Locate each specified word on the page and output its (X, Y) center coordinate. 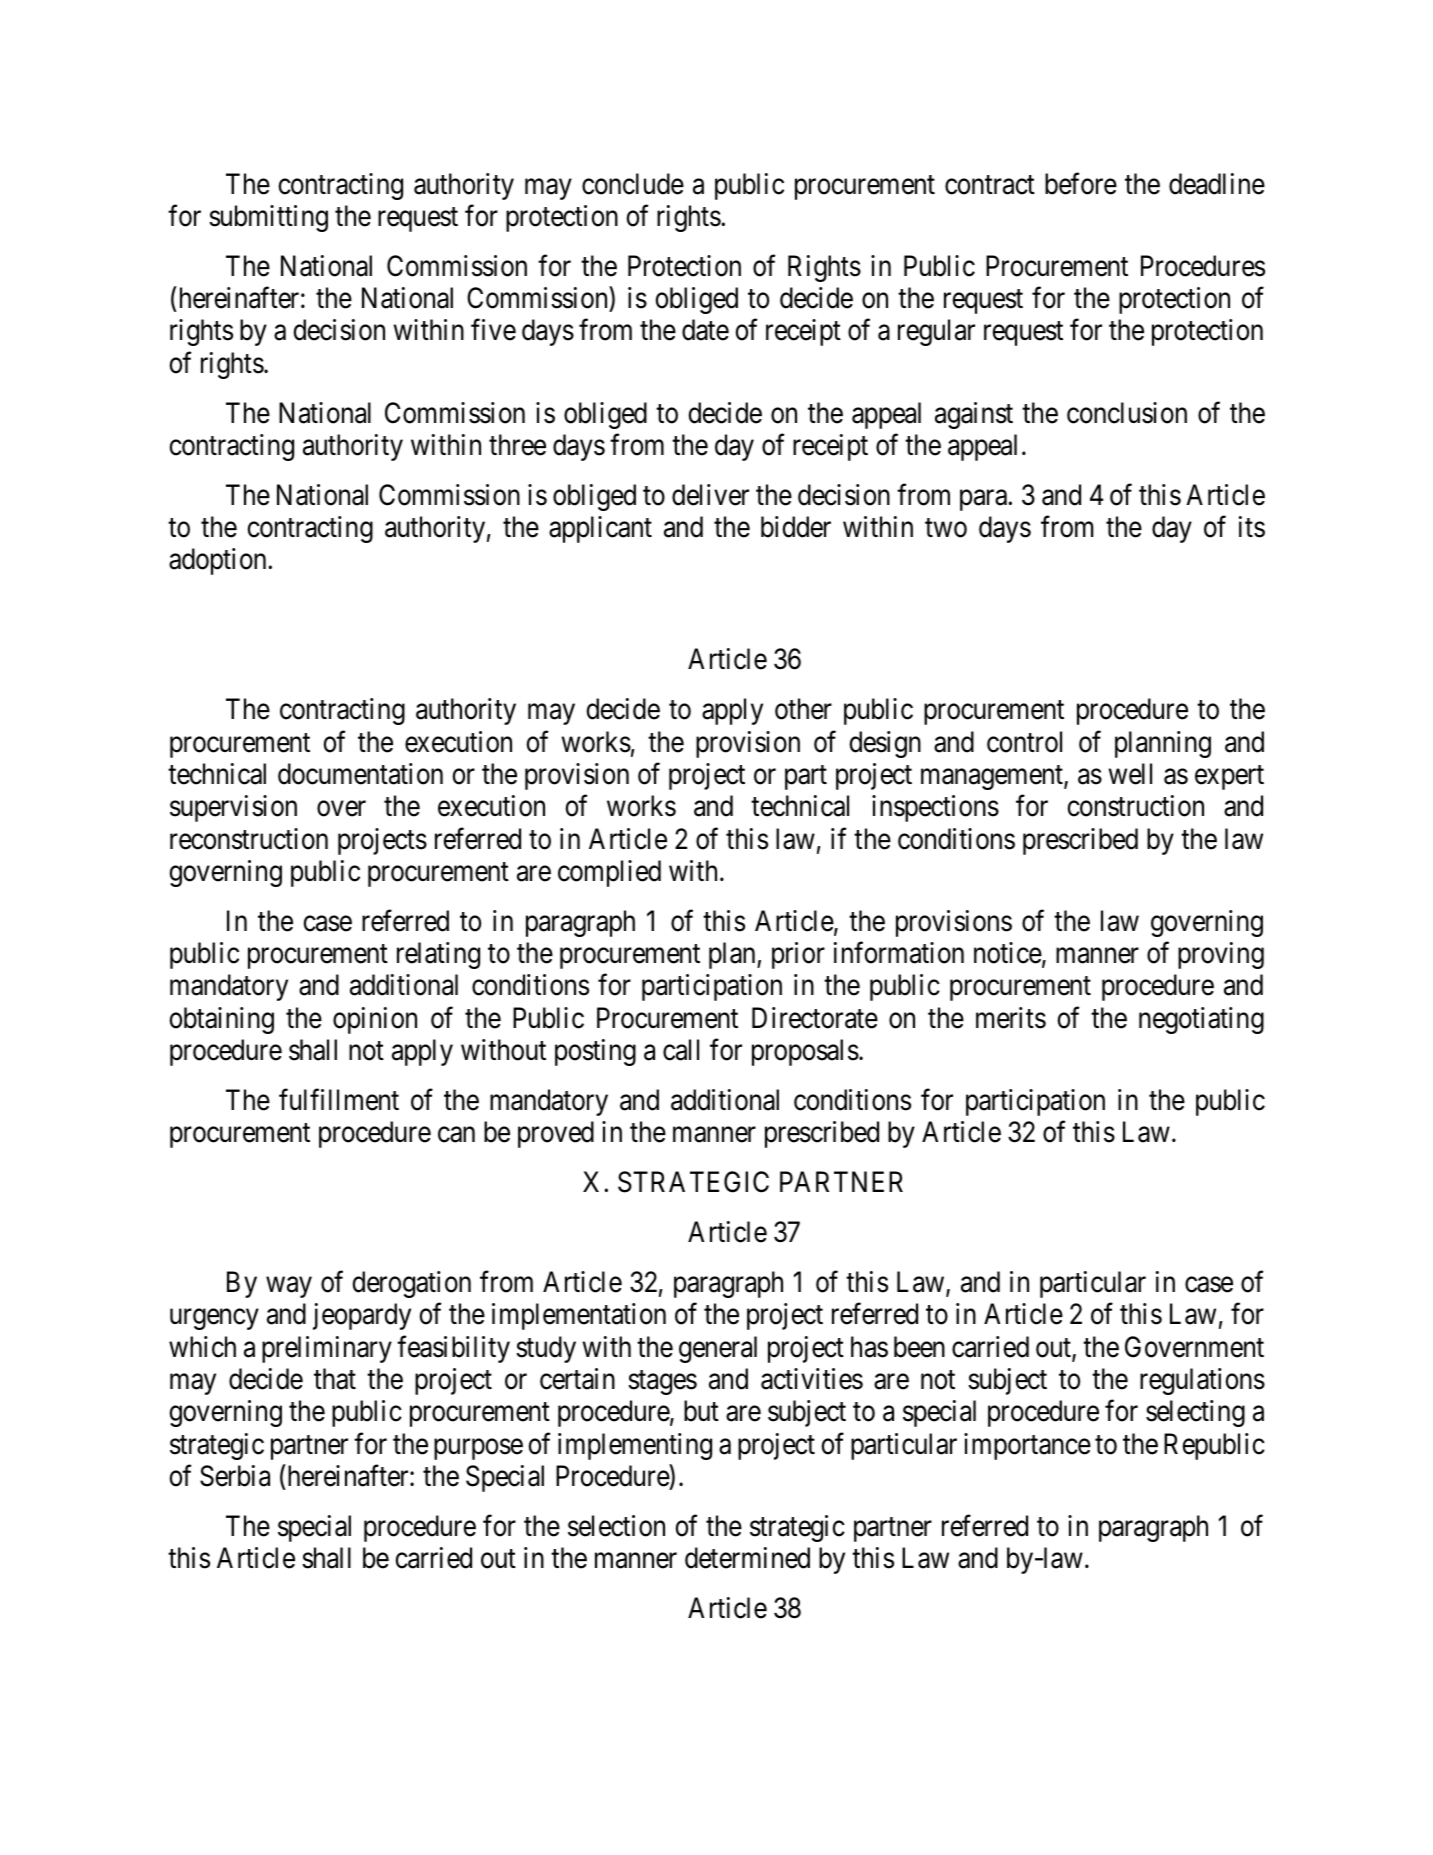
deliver (710, 495)
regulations (1202, 1381)
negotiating (1201, 1020)
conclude (633, 184)
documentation (360, 774)
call (681, 1050)
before (1081, 184)
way (289, 1287)
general (718, 1349)
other (803, 709)
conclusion (1127, 413)
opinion (375, 1020)
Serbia (235, 1476)
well (1130, 774)
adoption (219, 561)
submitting (268, 218)
